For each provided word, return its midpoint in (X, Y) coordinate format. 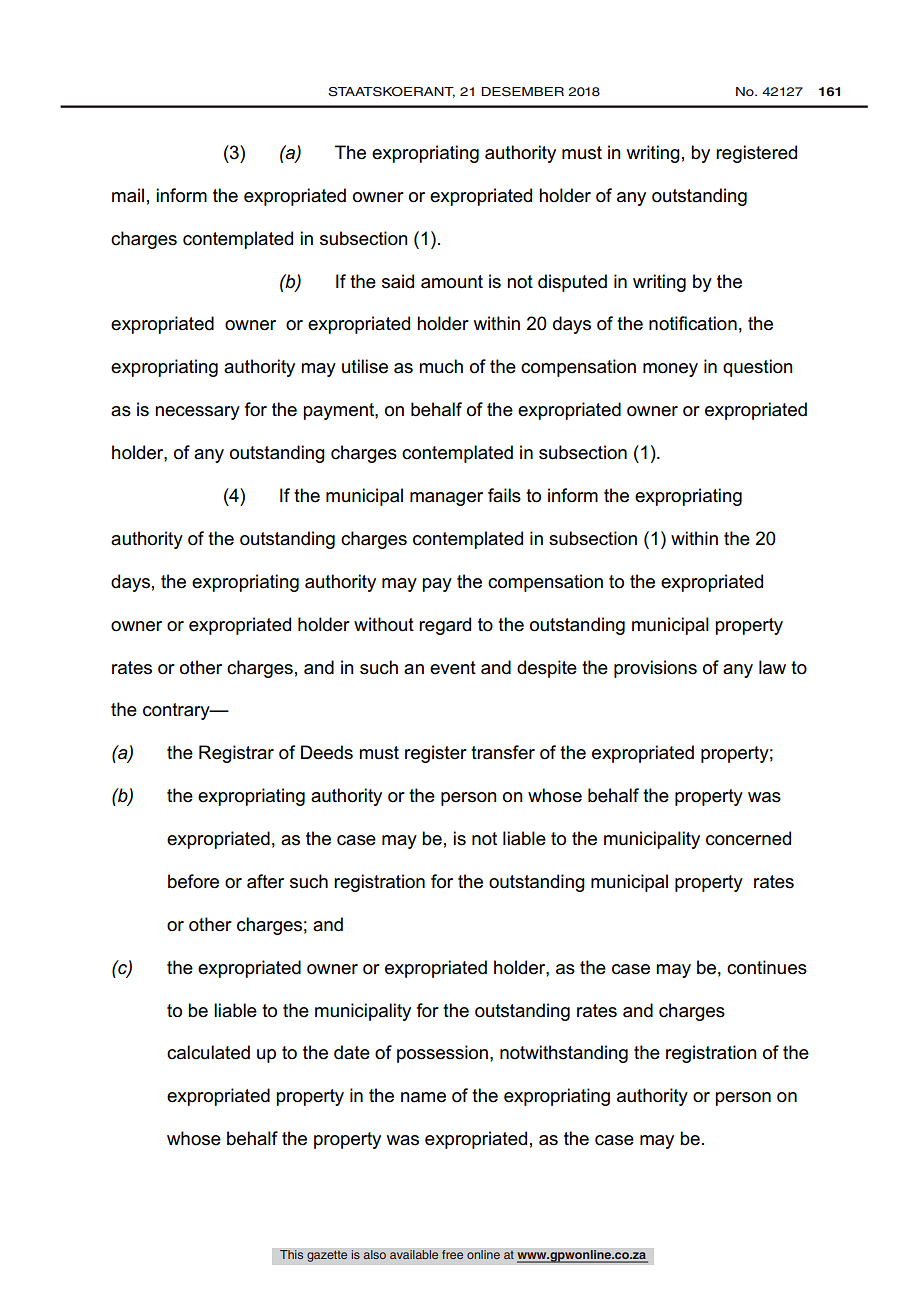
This (292, 1255)
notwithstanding (564, 1054)
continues (767, 967)
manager (446, 499)
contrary (177, 711)
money (670, 370)
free (453, 1255)
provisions (655, 669)
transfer (503, 752)
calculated (208, 1052)
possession (442, 1054)
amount (452, 282)
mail (128, 195)
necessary (197, 413)
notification (693, 323)
